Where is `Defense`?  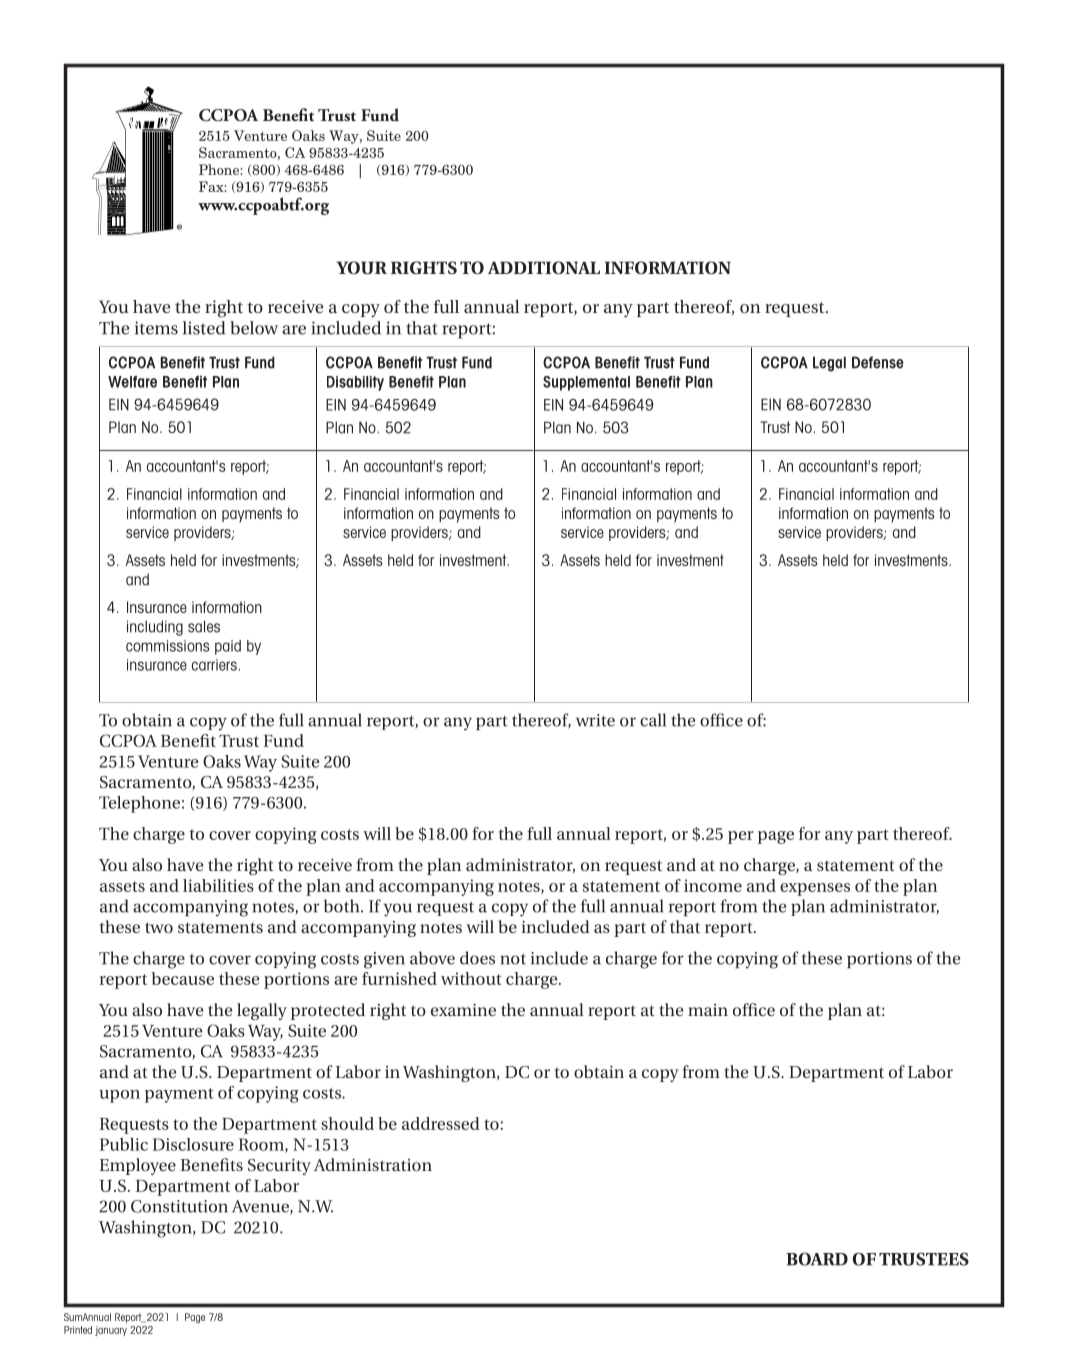 Defense is located at coordinates (878, 362).
